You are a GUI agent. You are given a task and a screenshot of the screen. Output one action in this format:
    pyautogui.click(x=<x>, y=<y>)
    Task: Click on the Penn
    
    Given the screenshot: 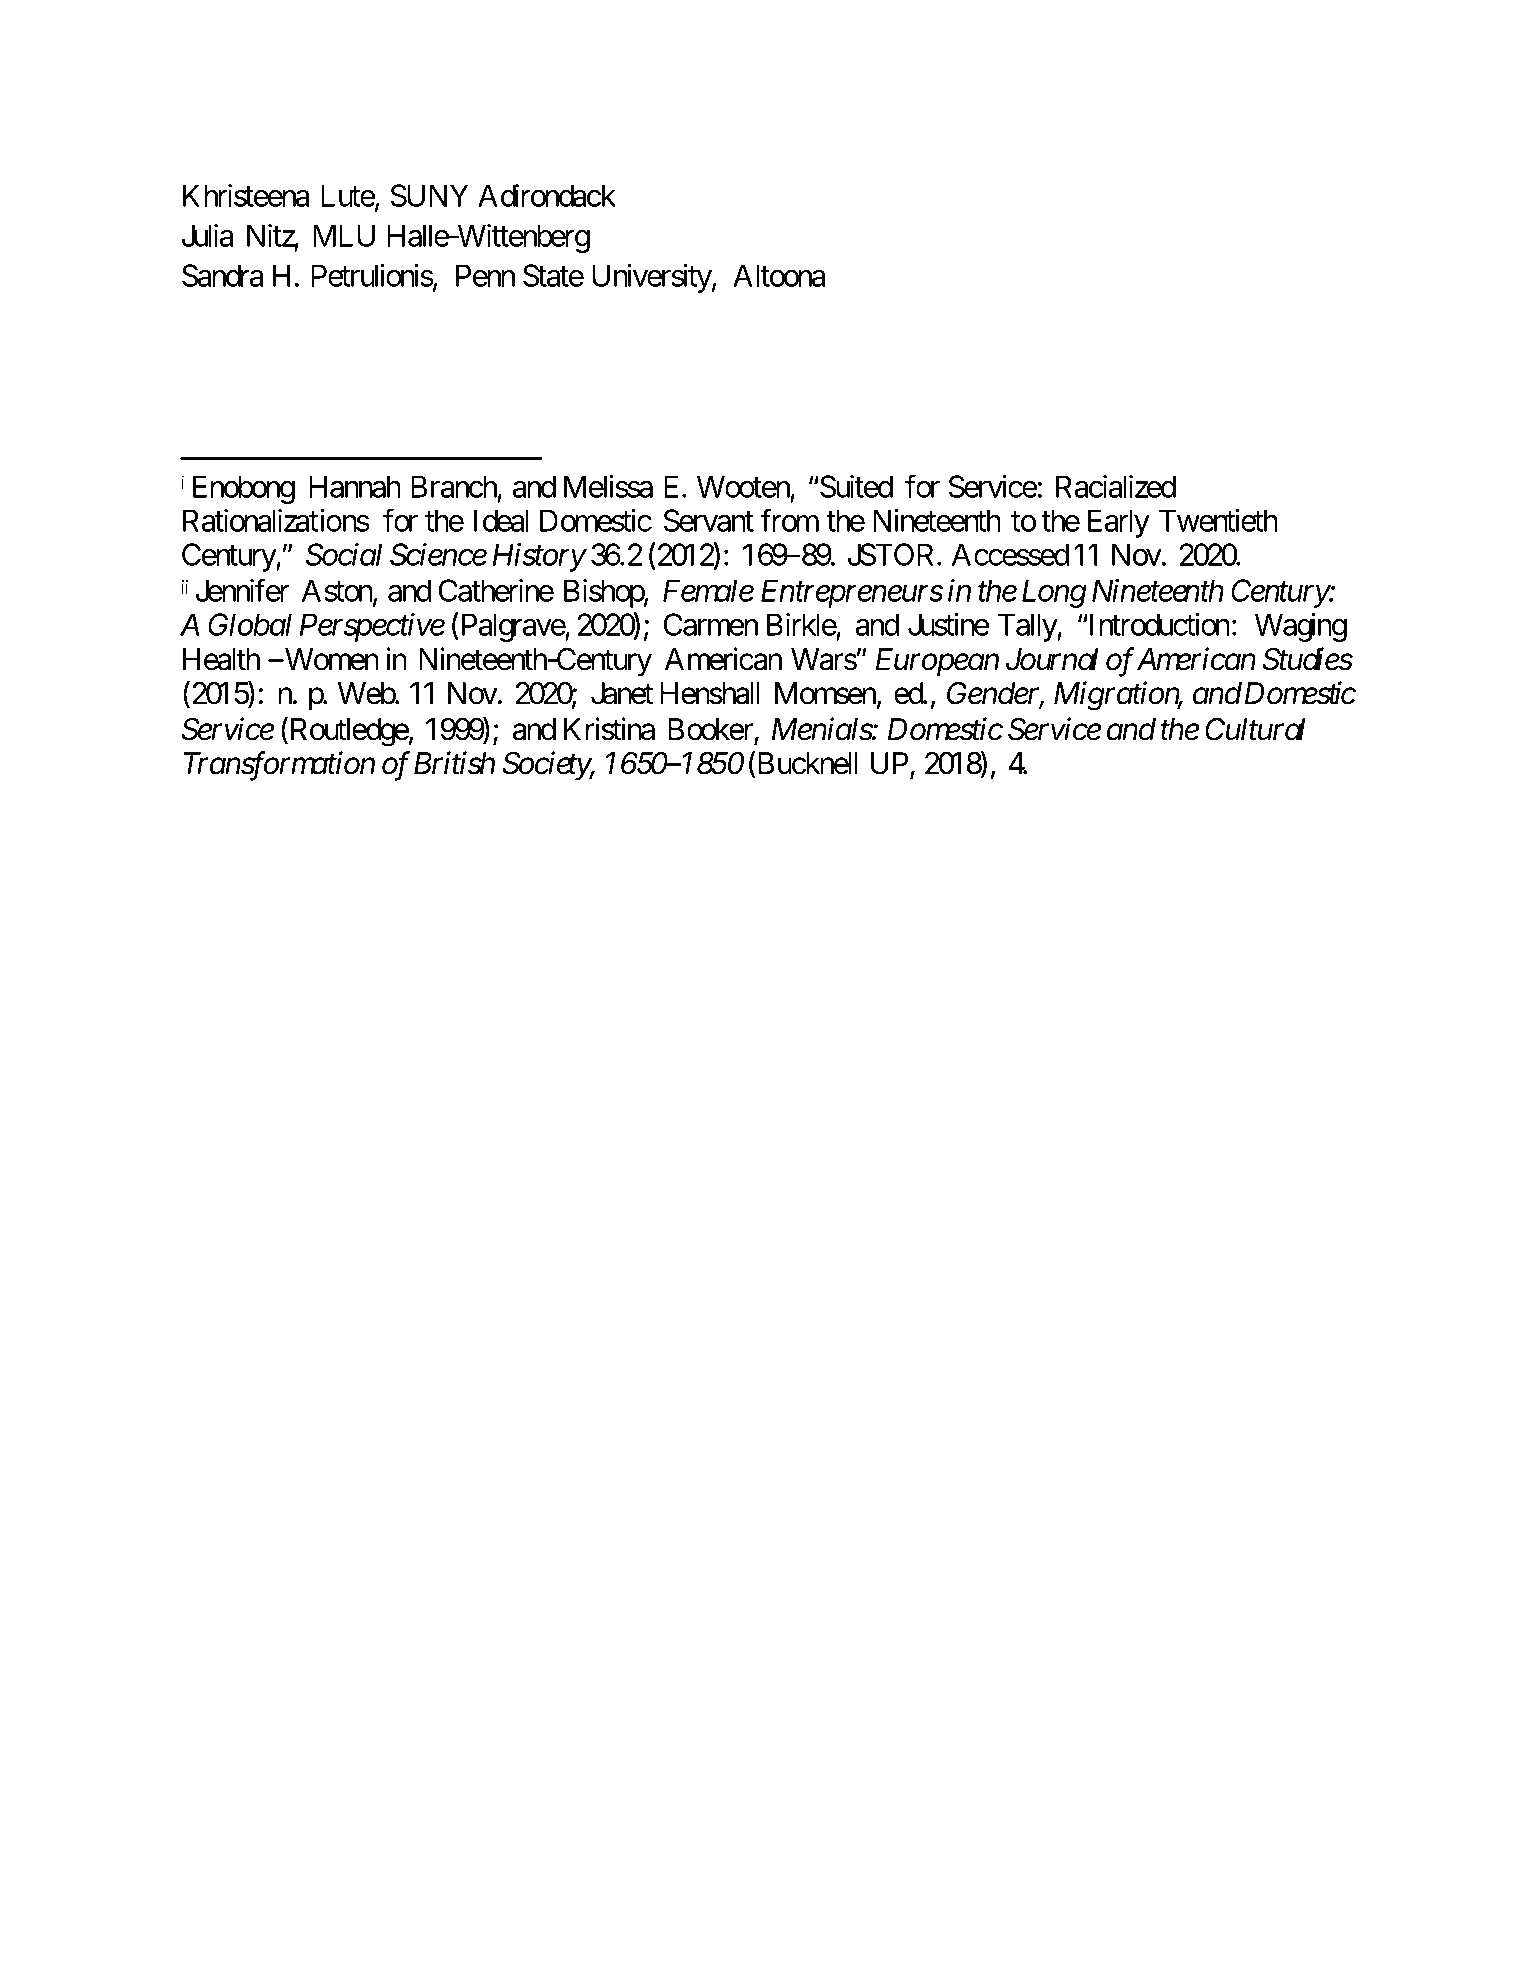 What is the action you would take?
    pyautogui.click(x=485, y=275)
